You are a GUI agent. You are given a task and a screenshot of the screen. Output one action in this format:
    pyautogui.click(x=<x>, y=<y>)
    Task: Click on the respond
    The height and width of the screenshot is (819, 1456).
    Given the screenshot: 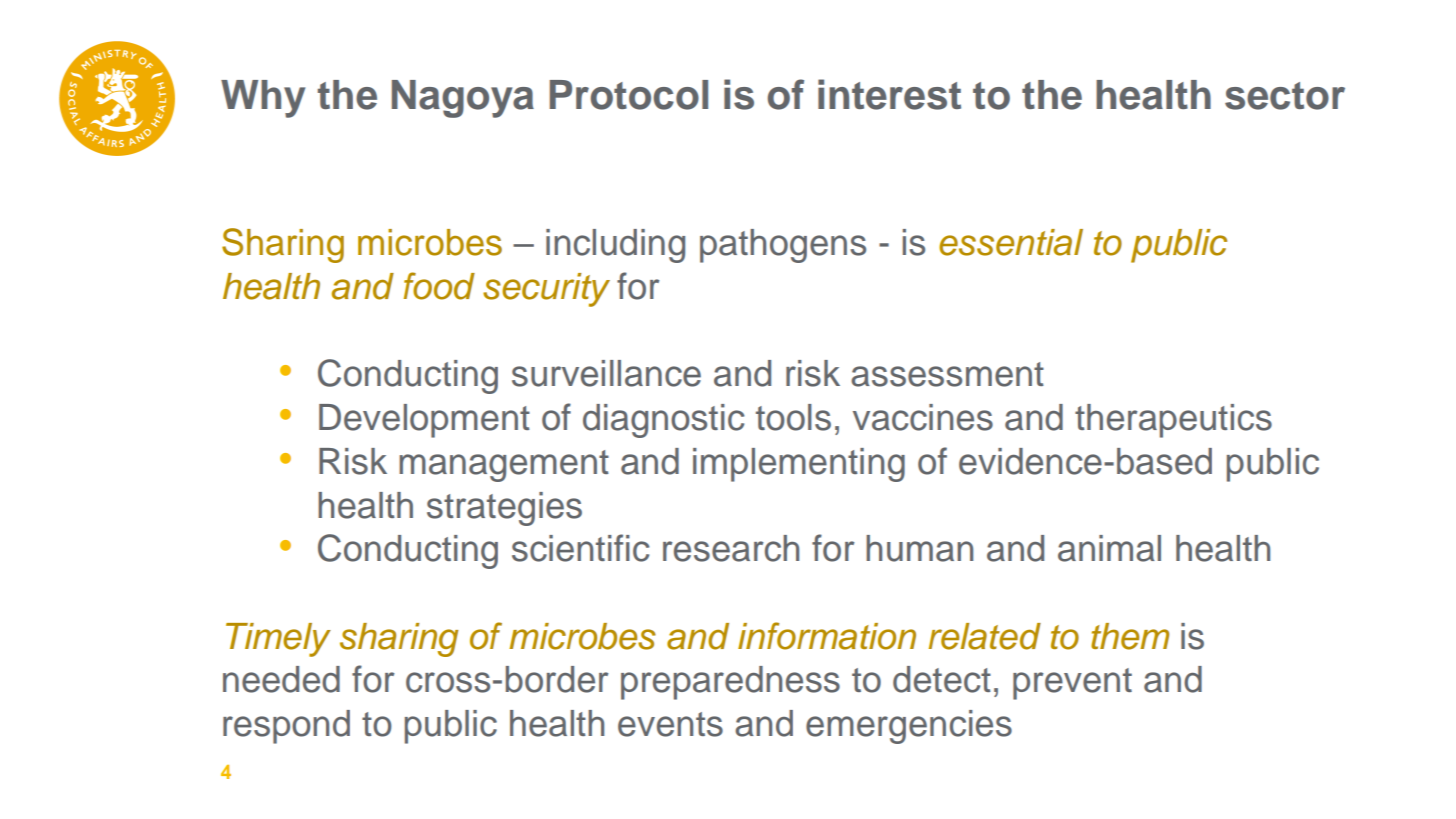 What is the action you would take?
    pyautogui.click(x=286, y=727)
